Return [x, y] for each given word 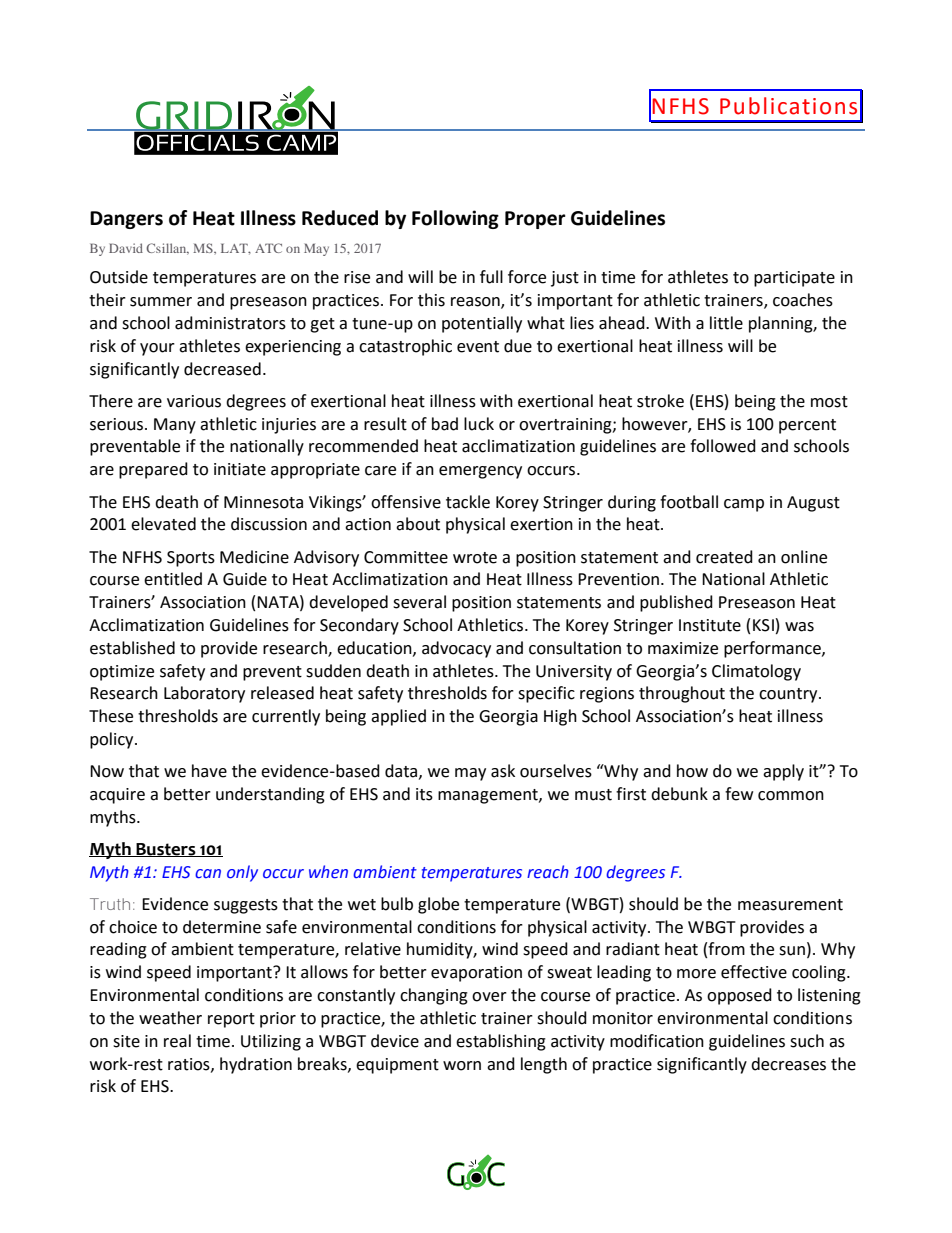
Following [455, 219]
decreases [788, 1064]
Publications [788, 106]
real [177, 1041]
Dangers [126, 220]
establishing [501, 1042]
